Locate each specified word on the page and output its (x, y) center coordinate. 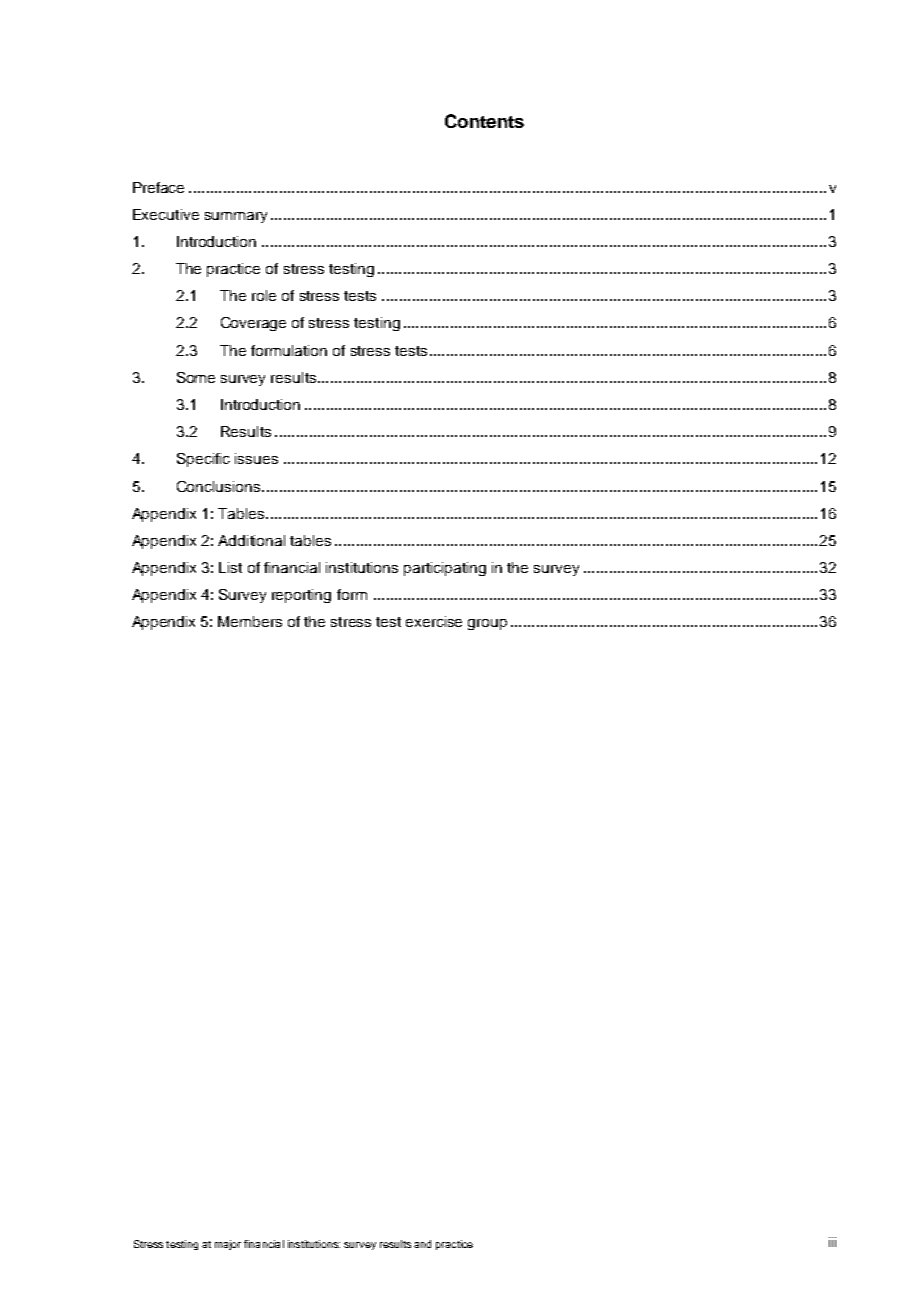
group (487, 624)
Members (250, 621)
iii (832, 1242)
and (422, 1244)
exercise (434, 621)
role (264, 295)
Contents (484, 121)
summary (236, 217)
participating (445, 569)
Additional (251, 540)
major (228, 1245)
